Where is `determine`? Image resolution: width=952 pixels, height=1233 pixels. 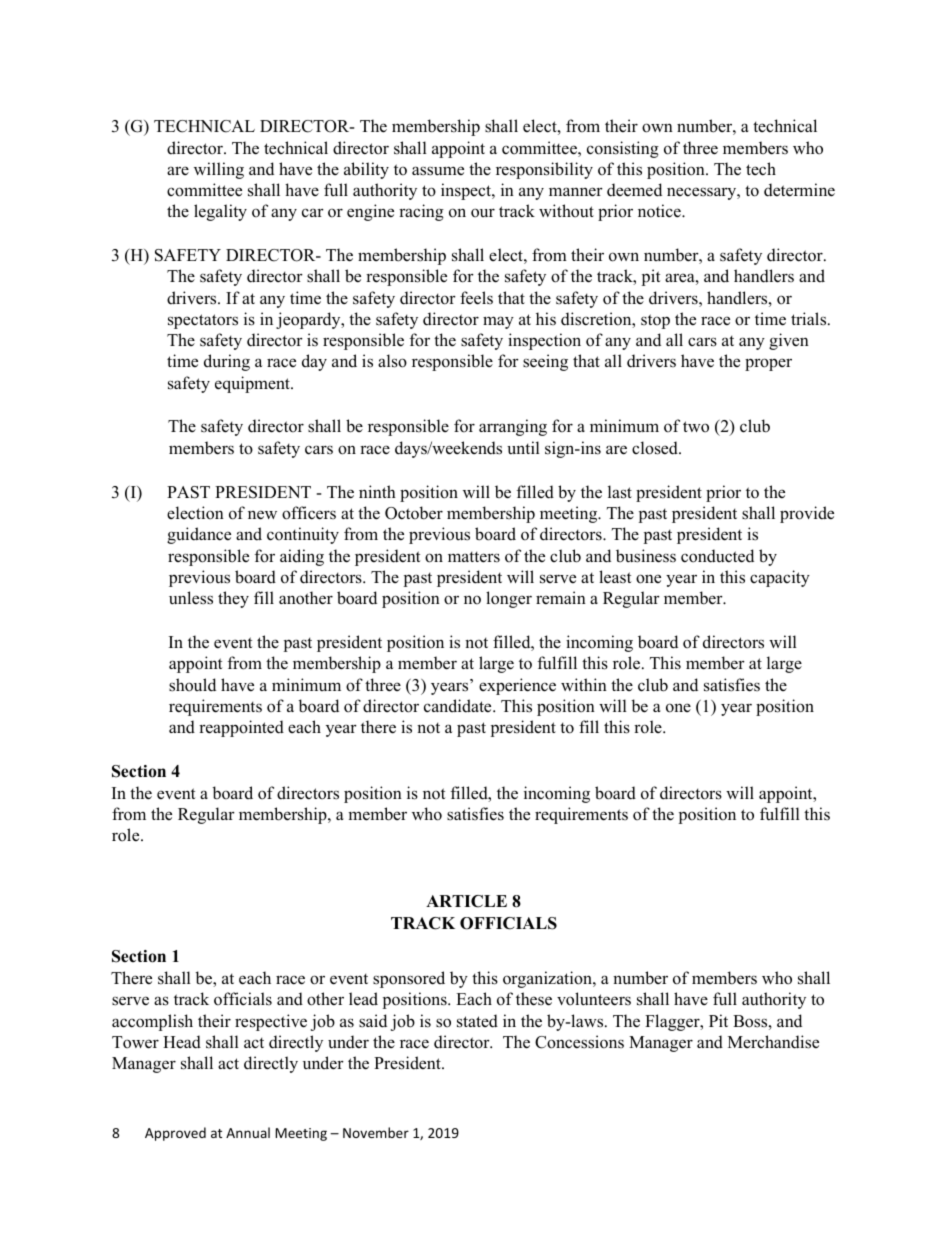 determine is located at coordinates (799, 190).
